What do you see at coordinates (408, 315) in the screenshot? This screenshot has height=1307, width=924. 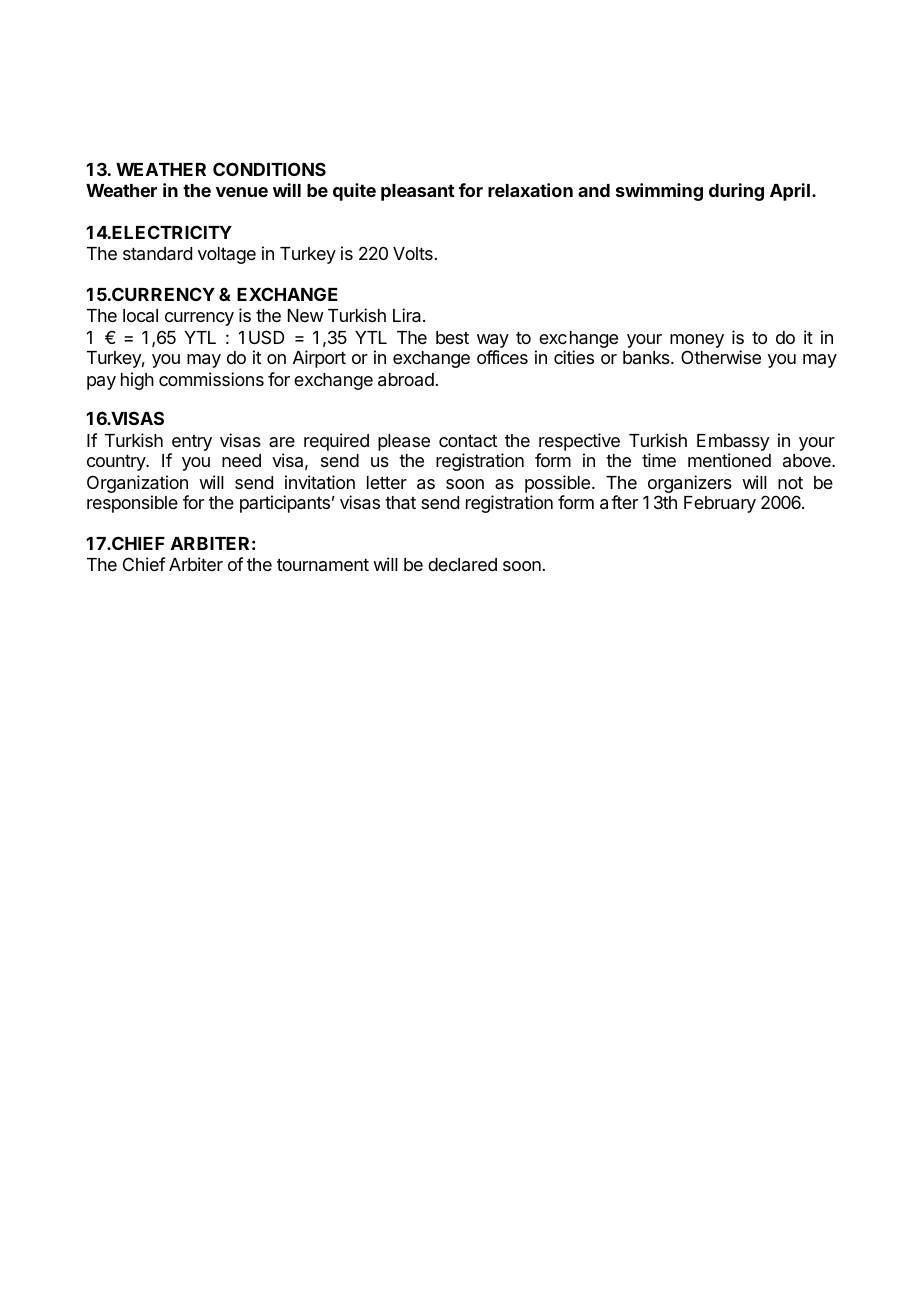 I see `Lira` at bounding box center [408, 315].
